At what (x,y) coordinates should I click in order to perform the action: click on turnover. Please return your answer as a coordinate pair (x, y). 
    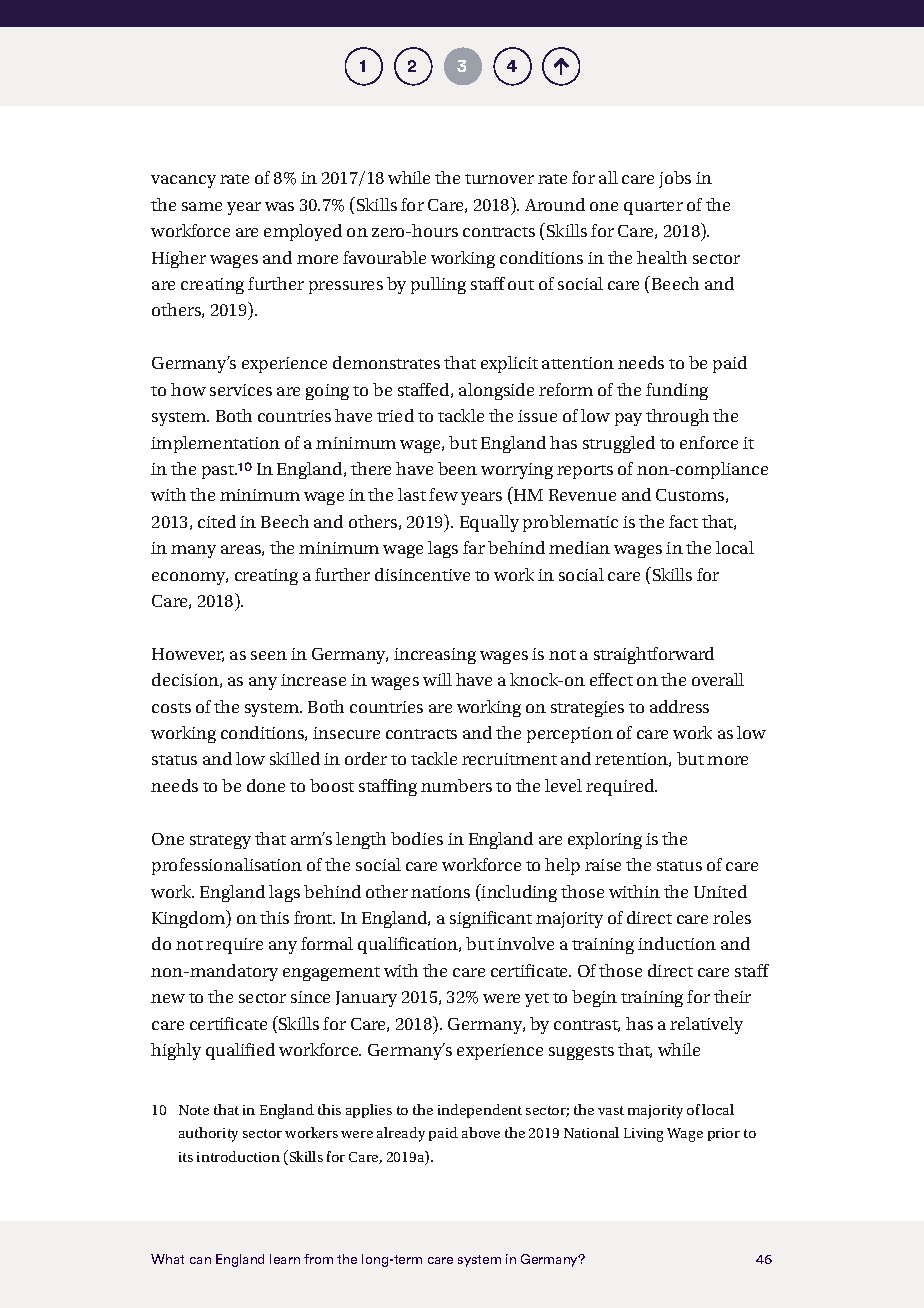
    Looking at the image, I should click on (499, 179).
